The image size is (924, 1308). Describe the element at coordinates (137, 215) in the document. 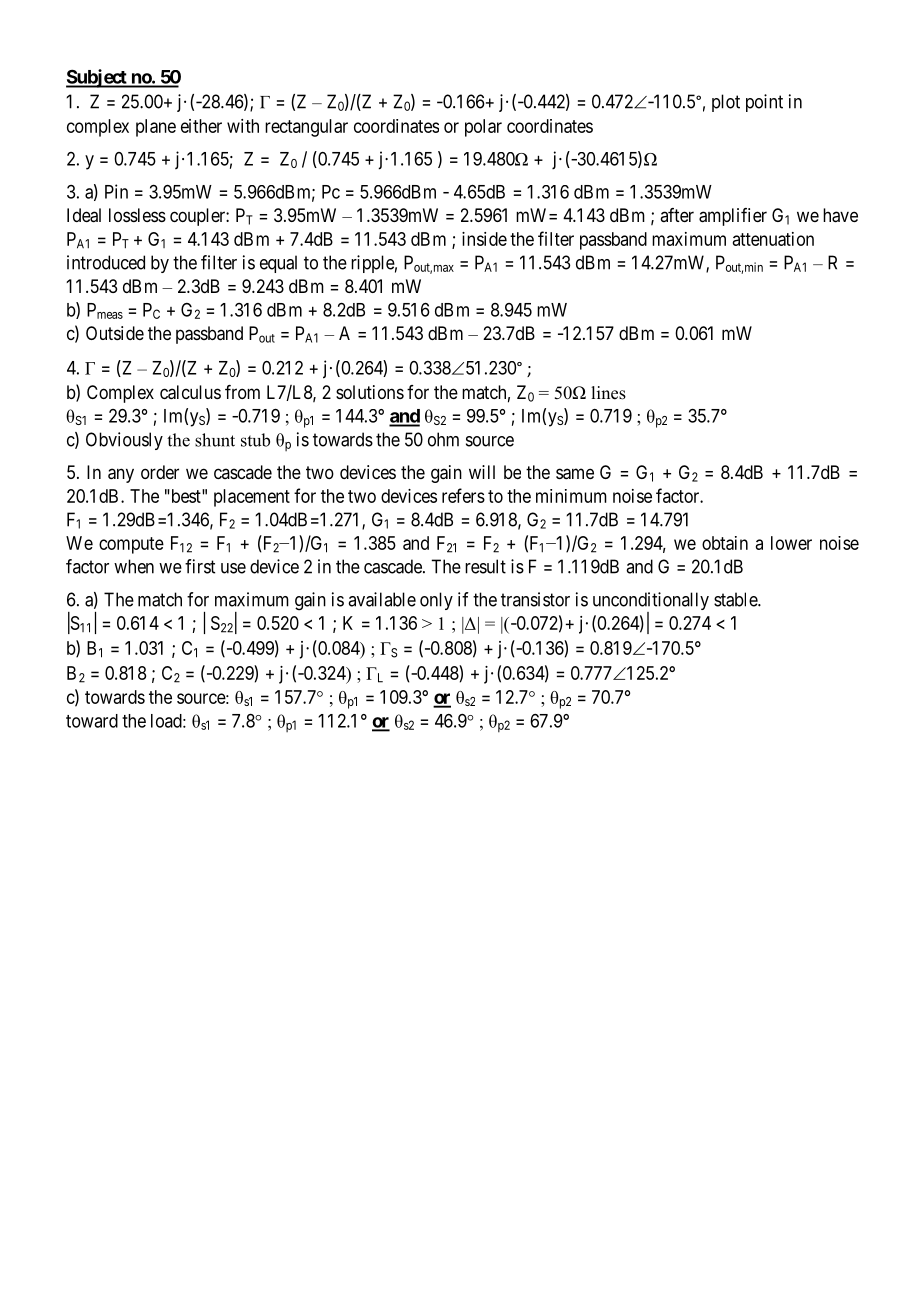

I see `lossless` at that location.
